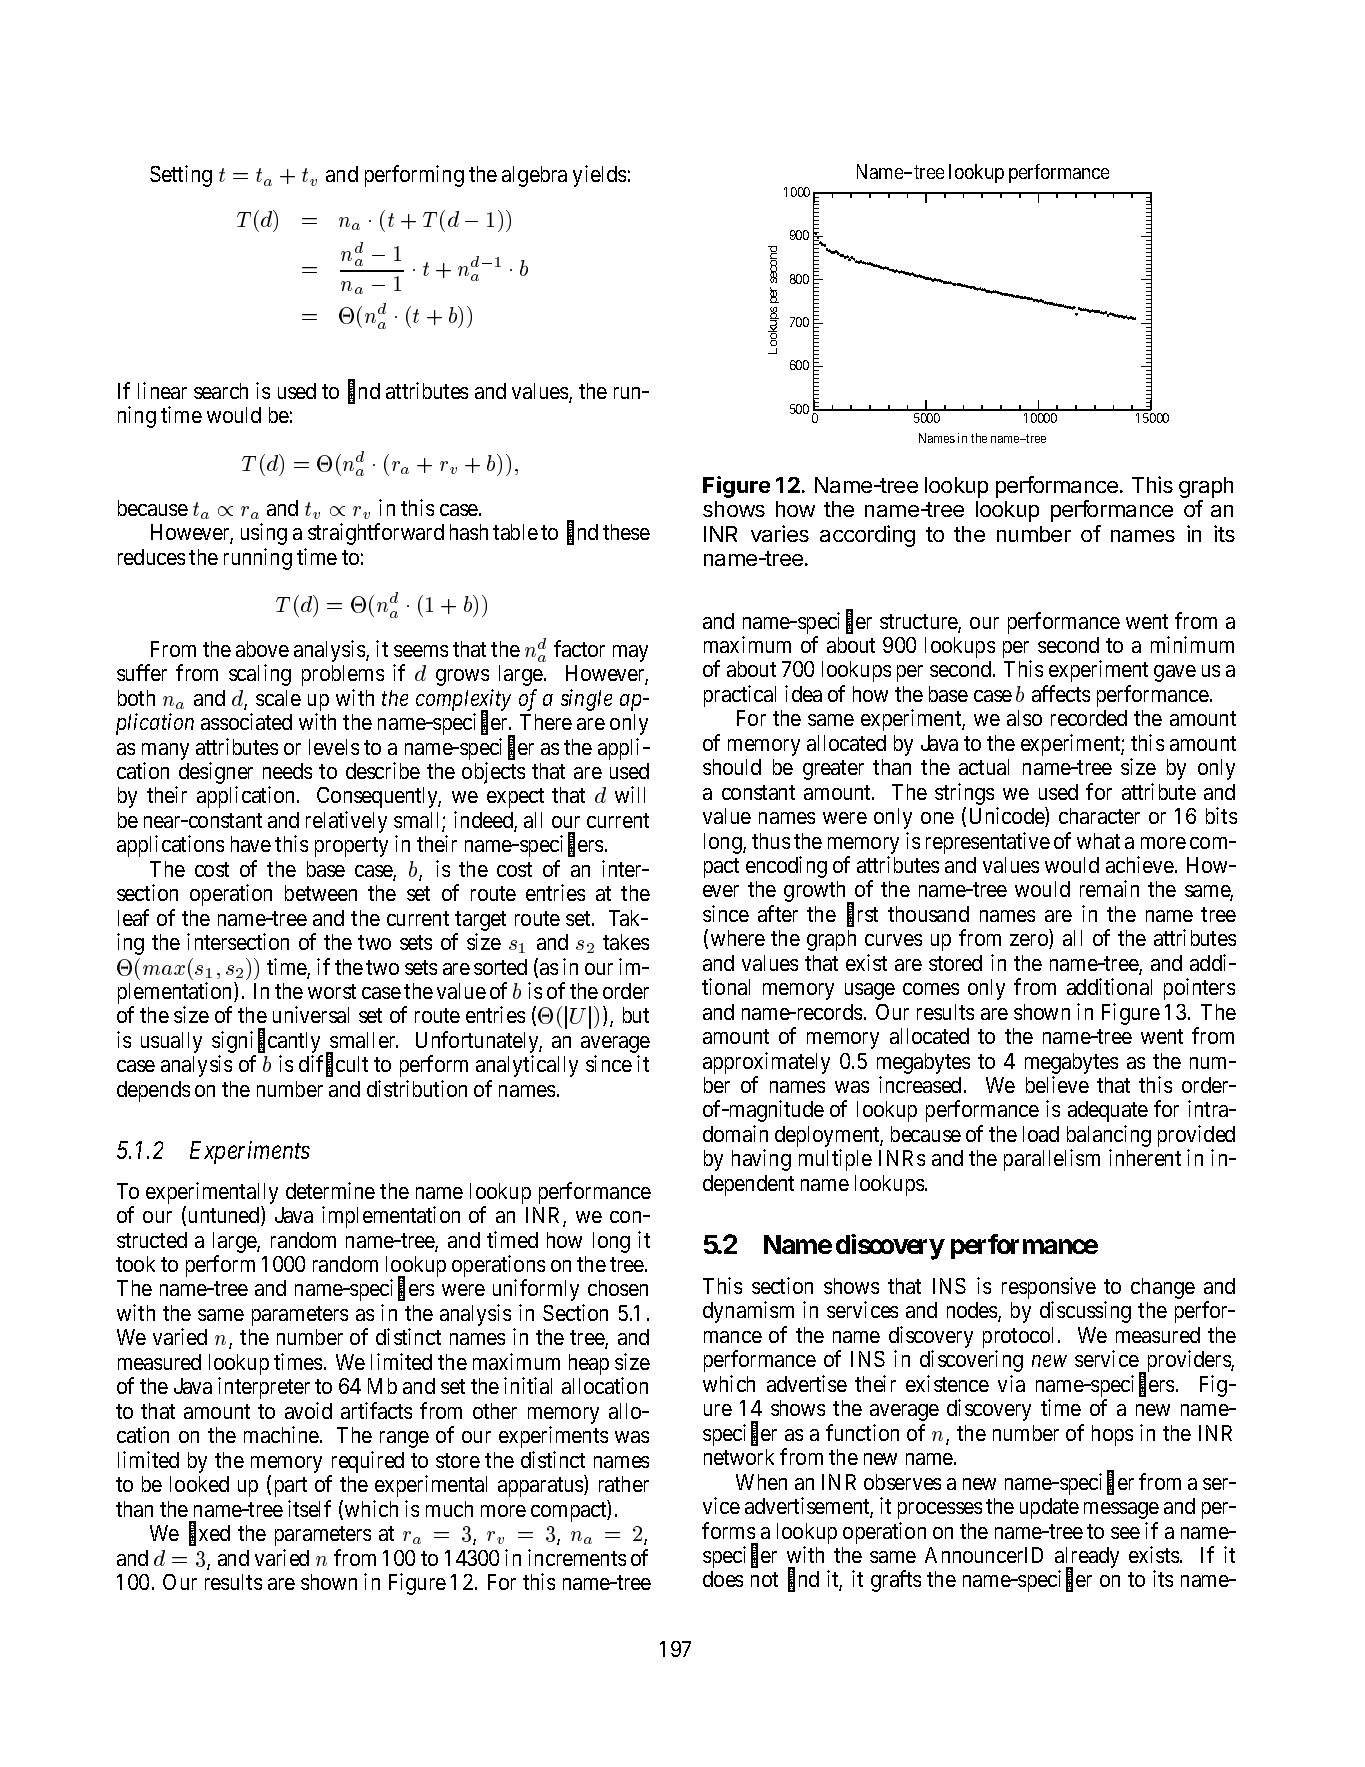 Image resolution: width=1365 pixels, height=1767 pixels. Describe the element at coordinates (867, 536) in the screenshot. I see `according` at that location.
